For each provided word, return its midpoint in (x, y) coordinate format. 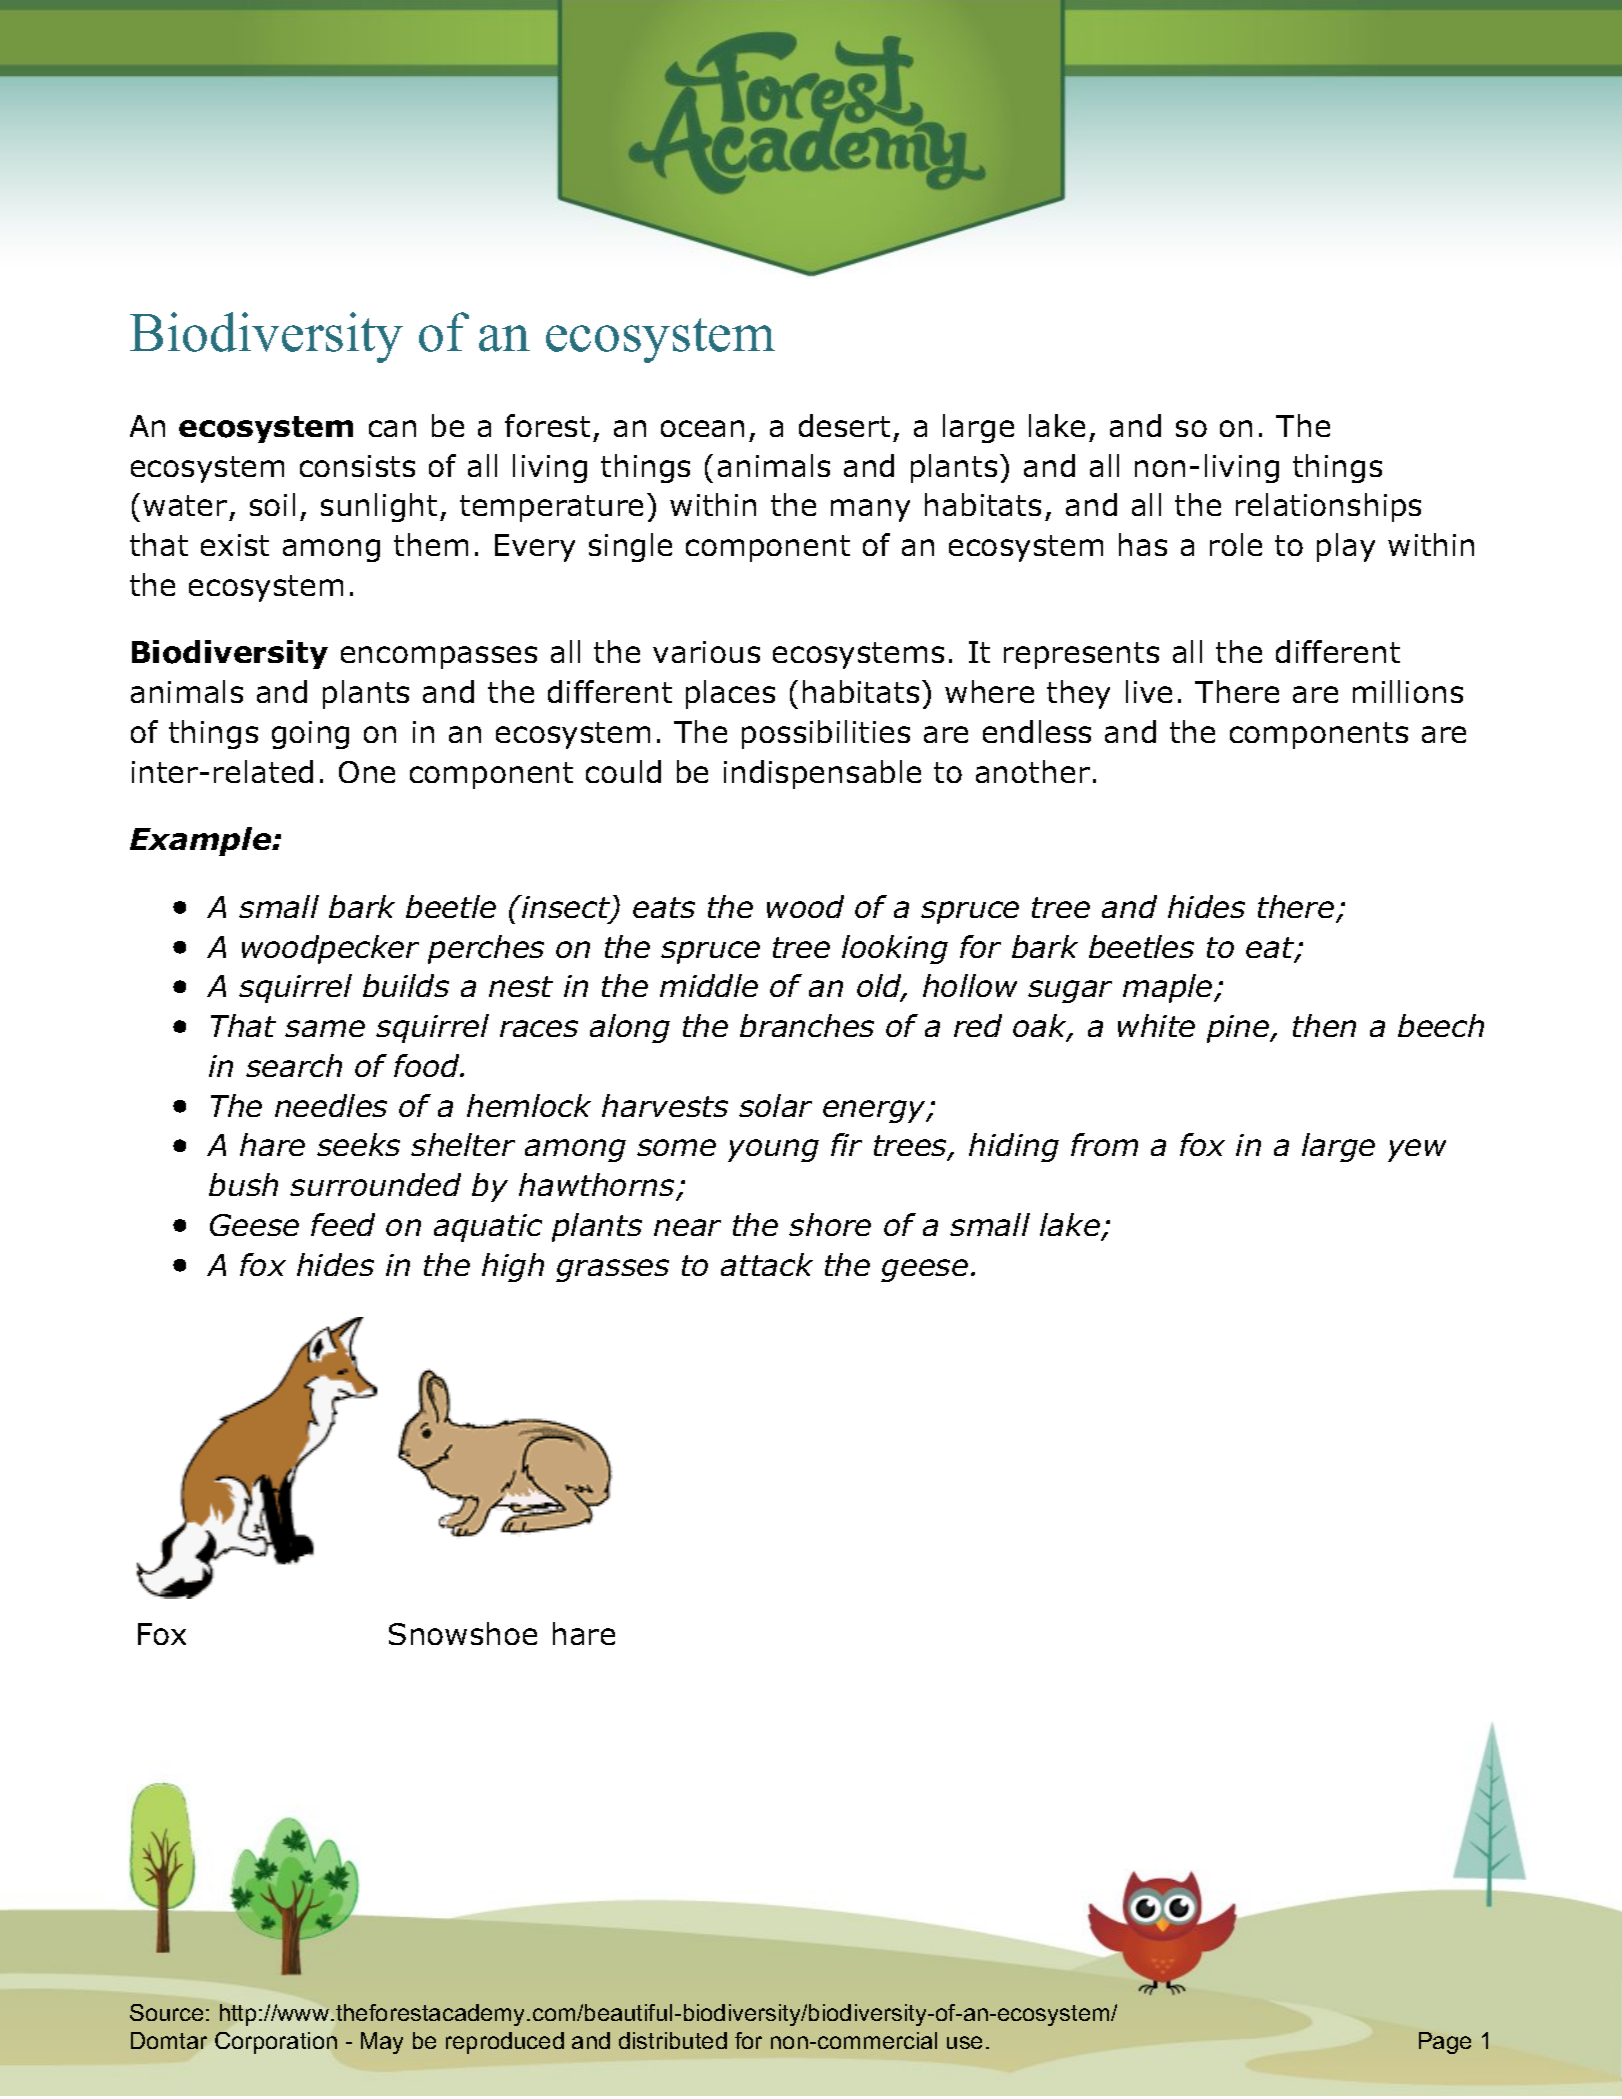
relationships (1328, 507)
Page (1445, 2043)
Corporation (276, 2043)
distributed (673, 2040)
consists (357, 466)
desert (844, 425)
